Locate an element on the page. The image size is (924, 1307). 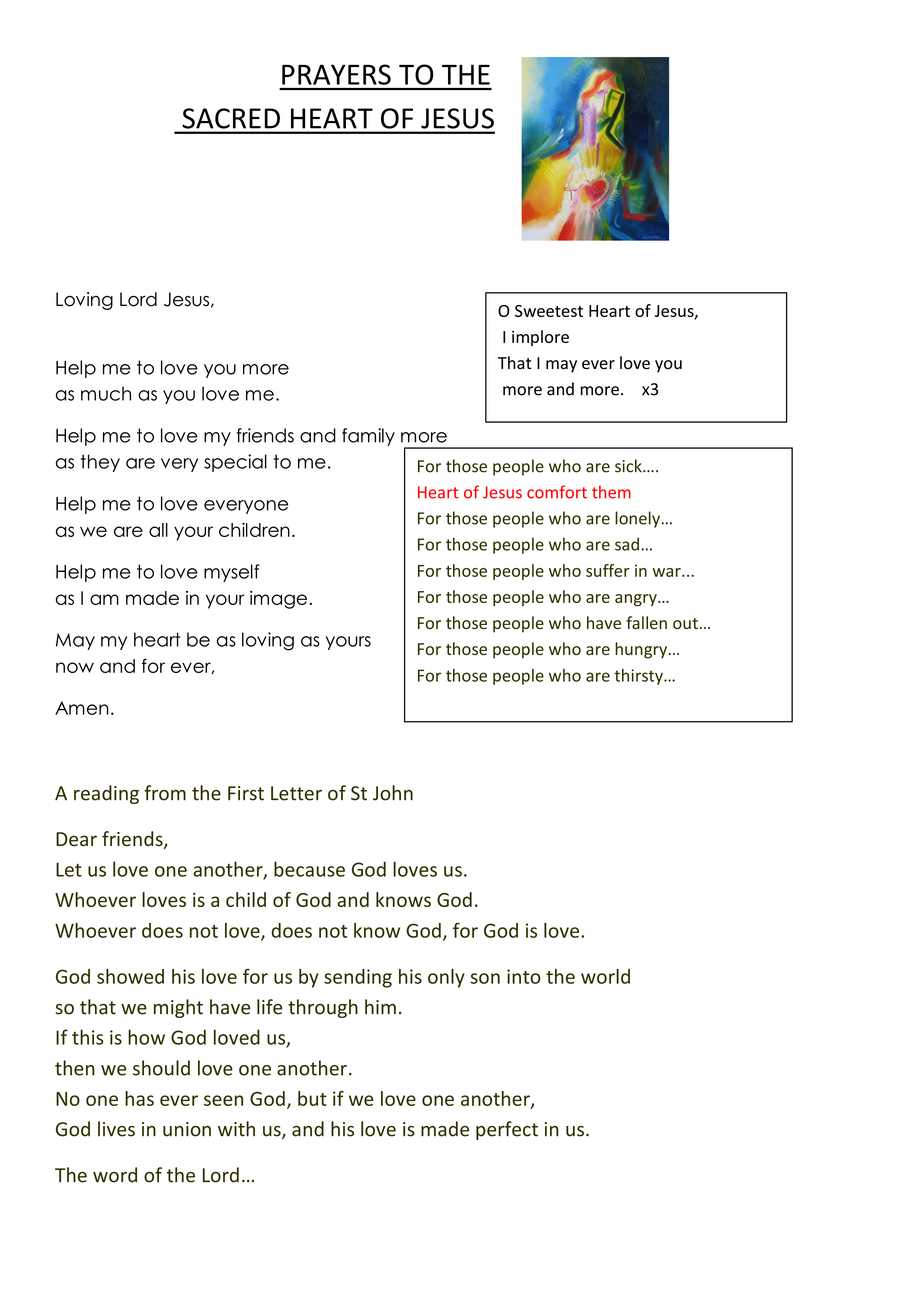
but is located at coordinates (312, 1098).
